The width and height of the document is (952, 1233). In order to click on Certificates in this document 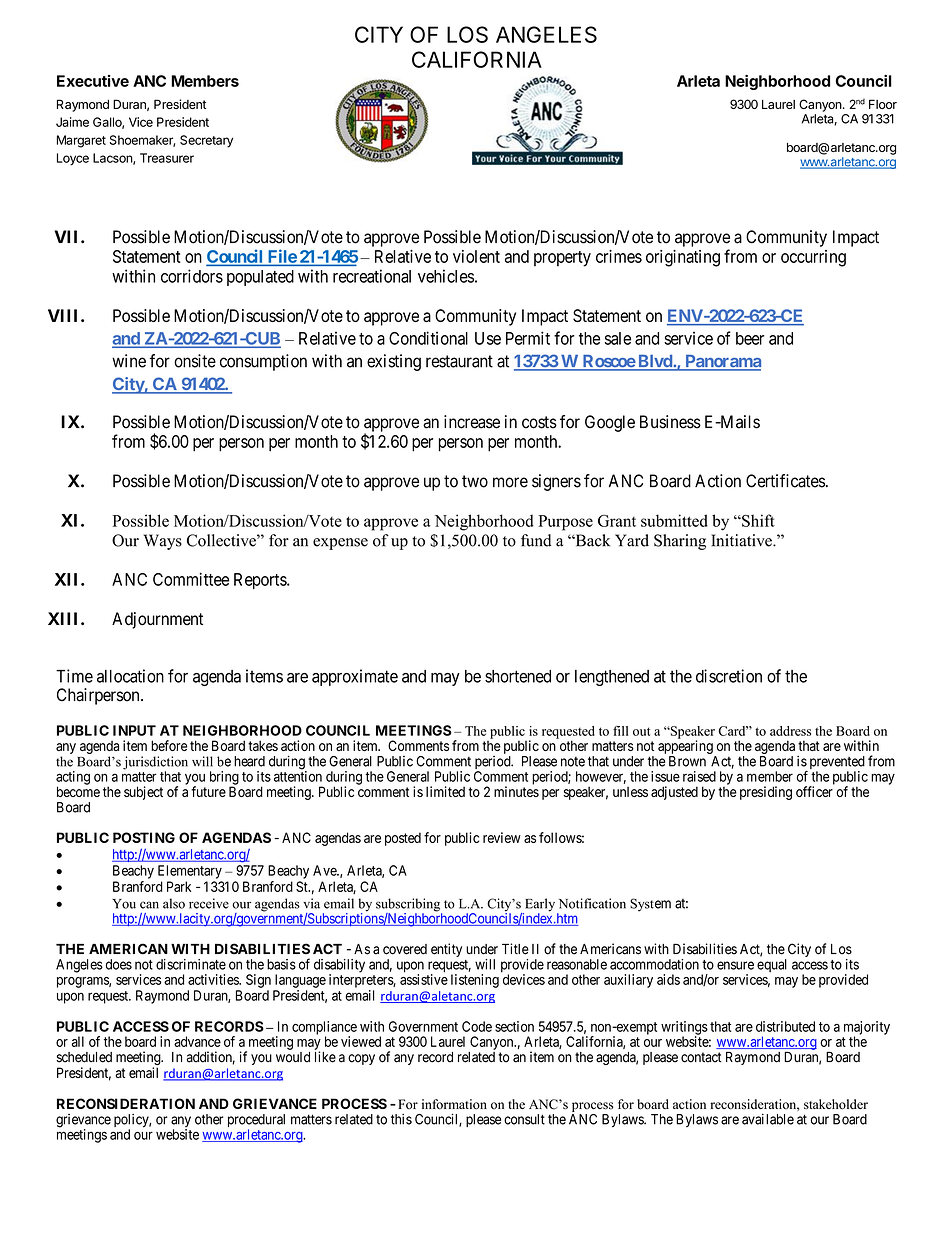, I will do `click(785, 481)`.
